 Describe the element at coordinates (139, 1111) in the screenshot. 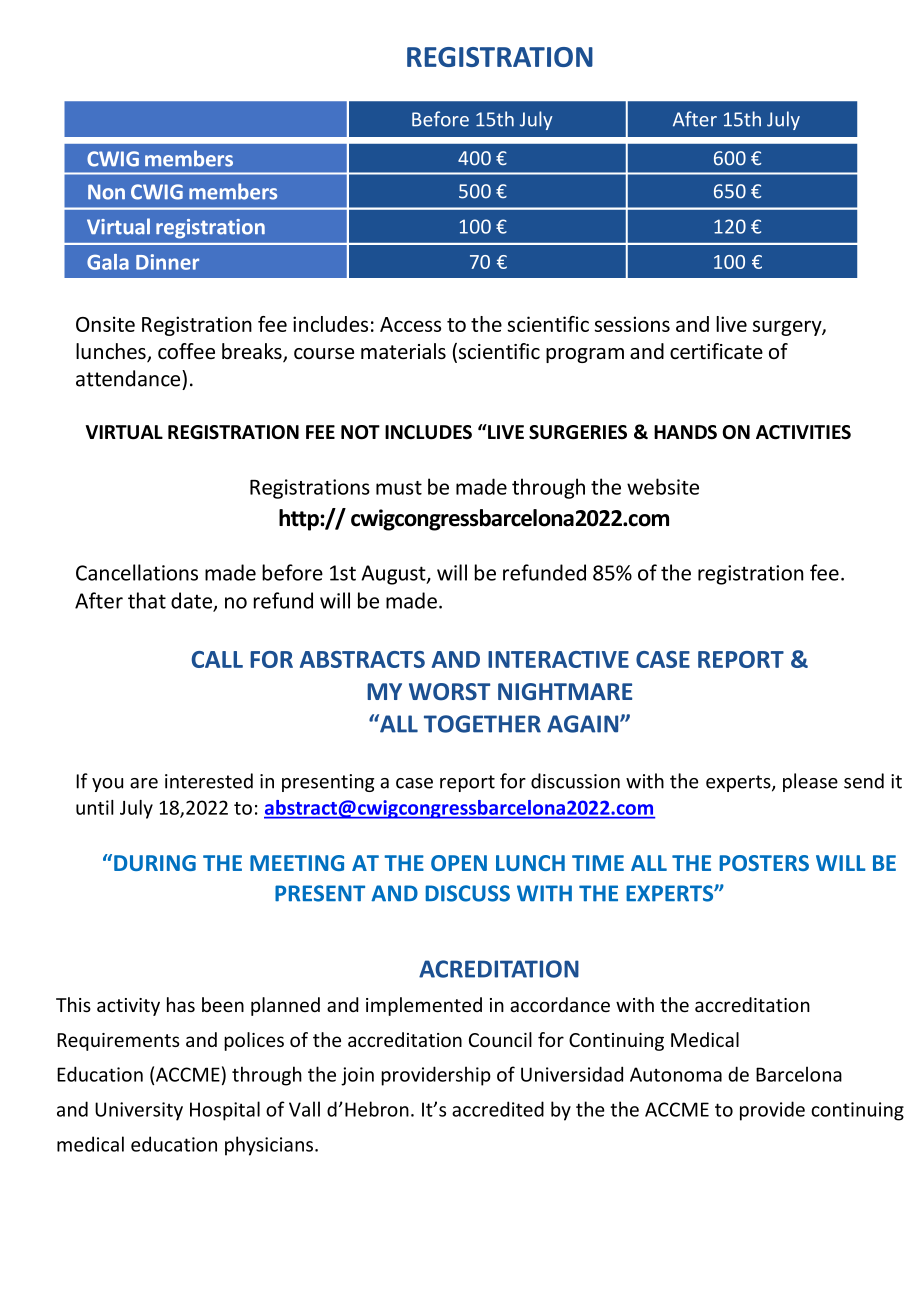

I see `University` at that location.
